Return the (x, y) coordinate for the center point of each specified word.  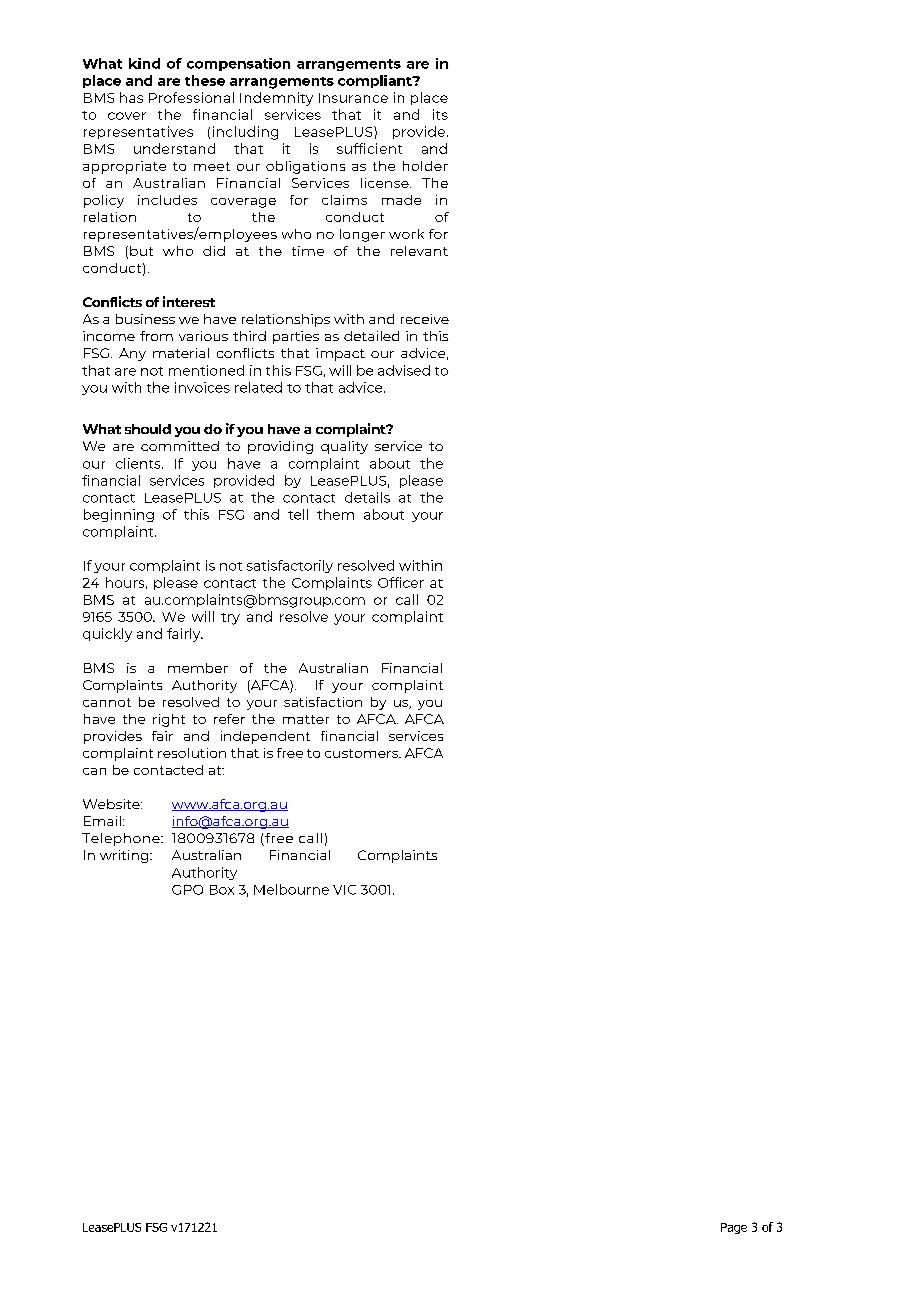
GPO (187, 890)
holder (425, 166)
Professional (191, 97)
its (440, 114)
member (198, 668)
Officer (401, 582)
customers (362, 753)
